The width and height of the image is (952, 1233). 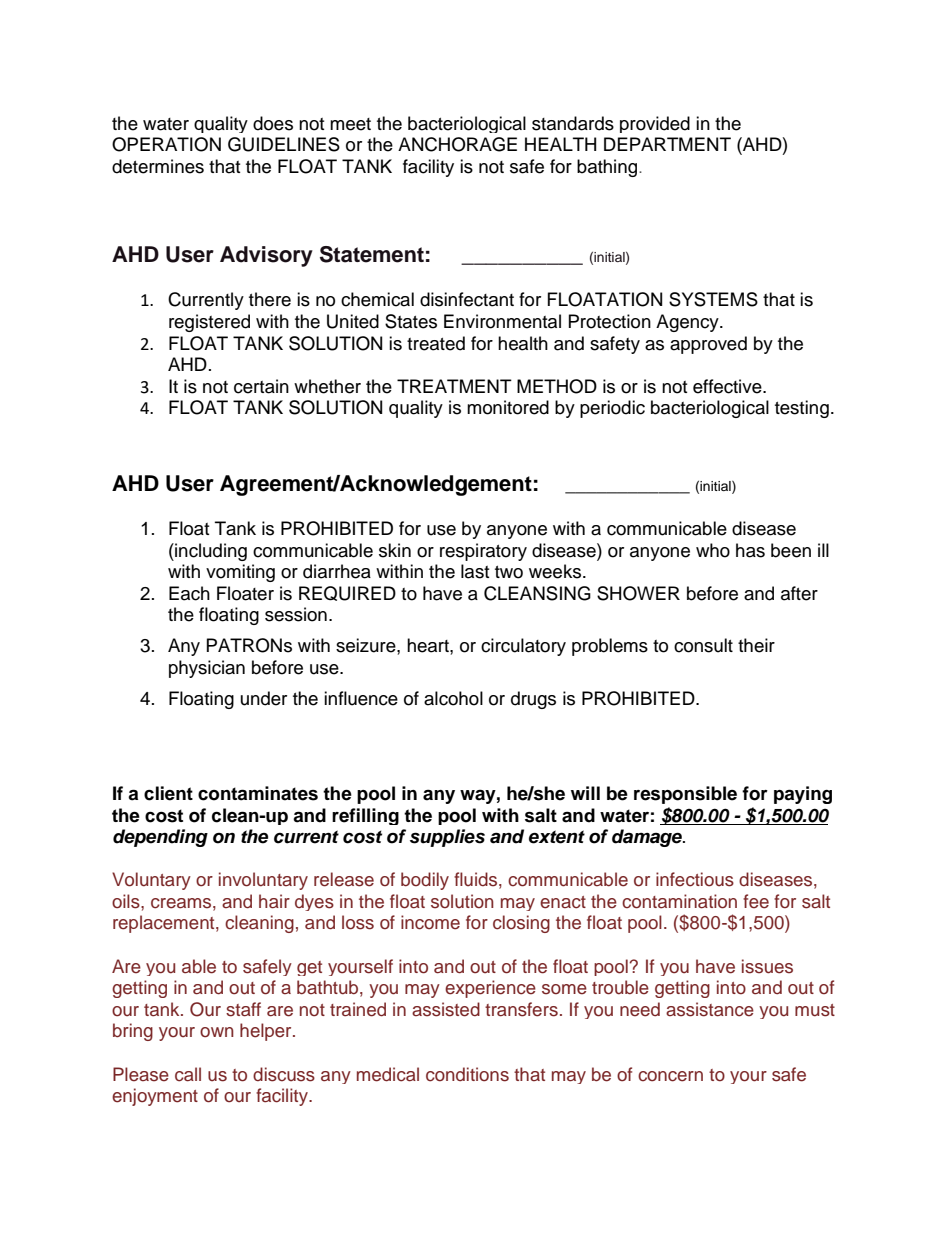 I want to click on Each, so click(x=189, y=593).
